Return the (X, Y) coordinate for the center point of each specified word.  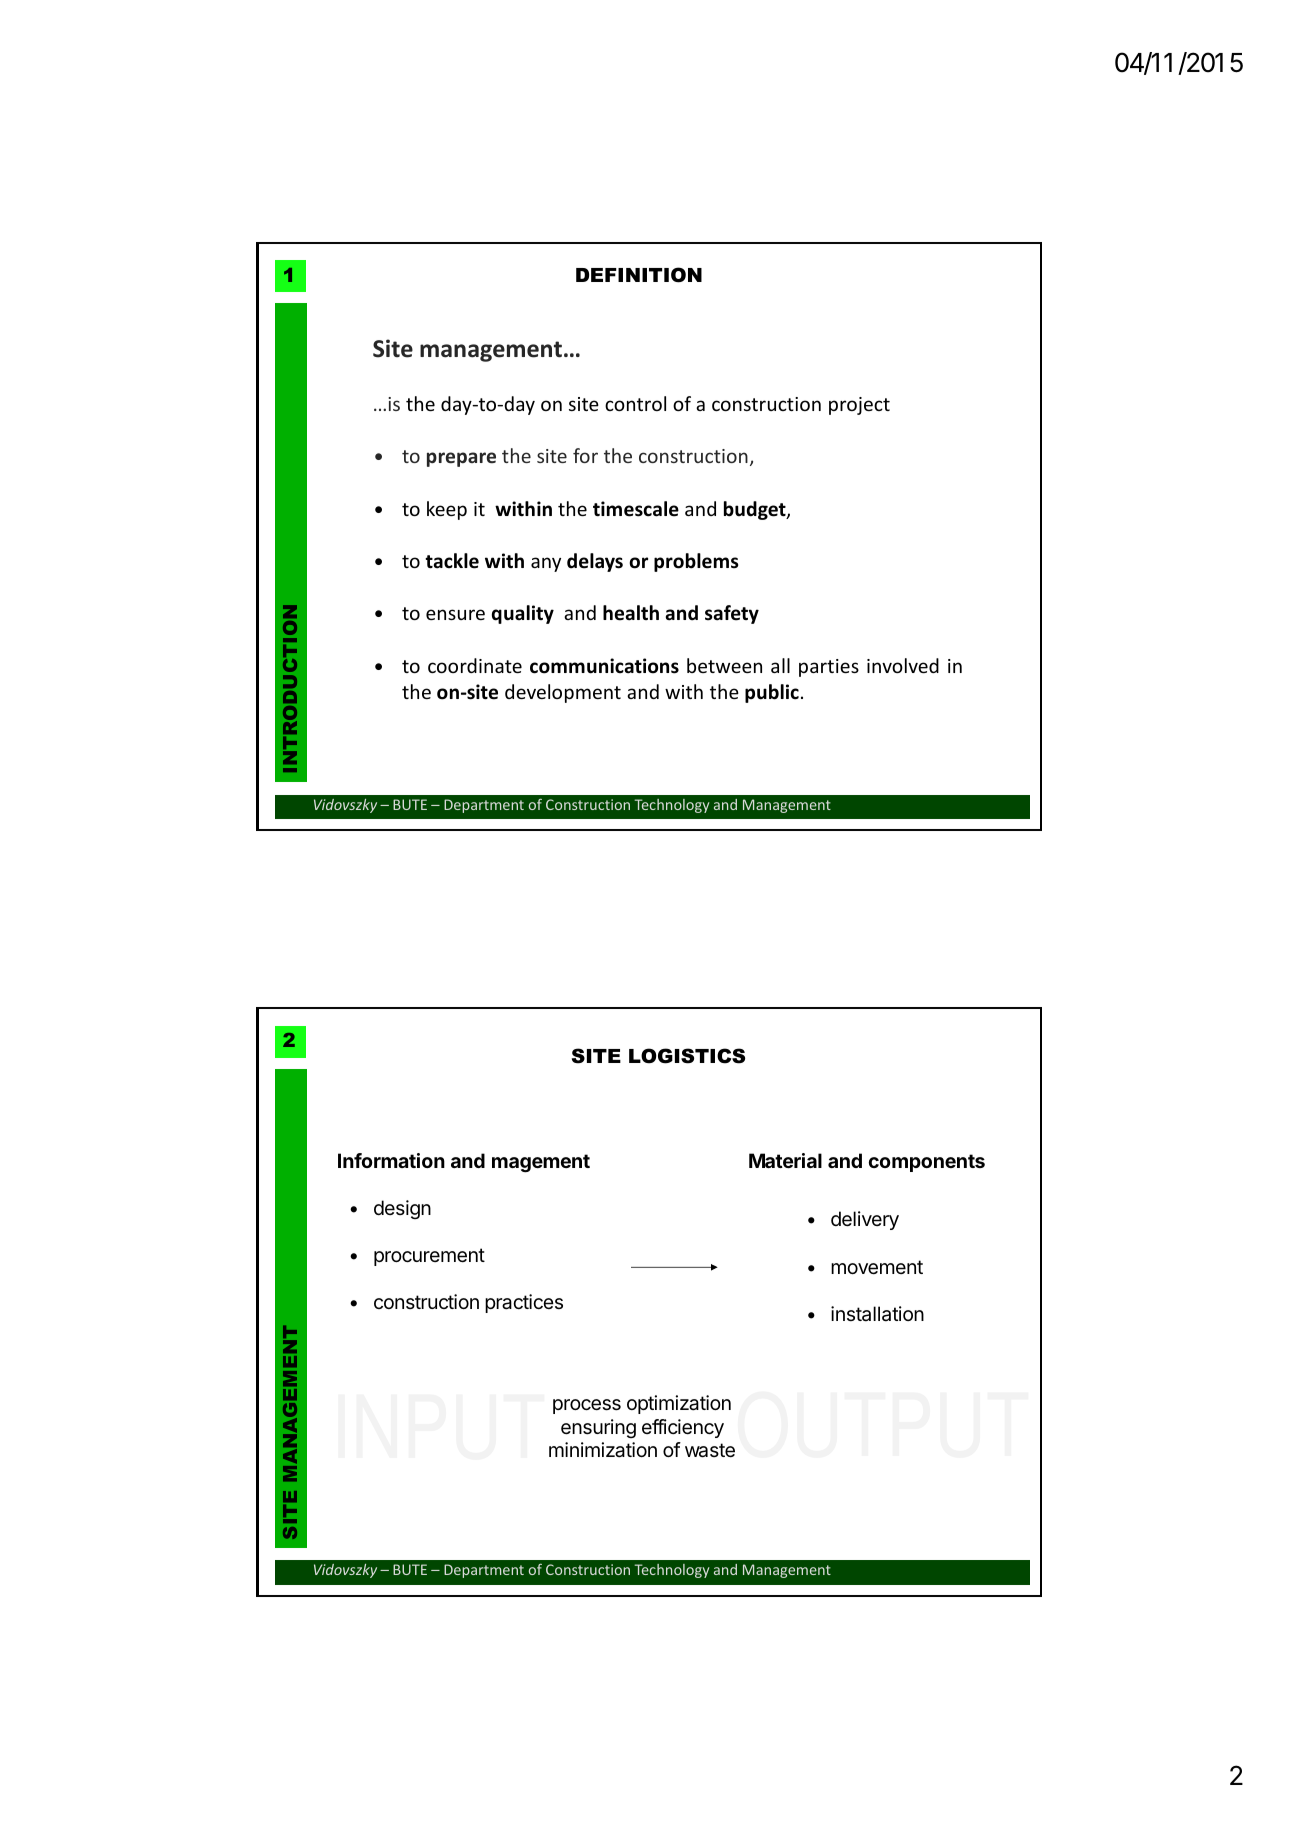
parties (829, 668)
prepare (461, 459)
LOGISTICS (687, 1056)
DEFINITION (639, 275)
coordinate (475, 665)
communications (604, 666)
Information (391, 1160)
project (859, 406)
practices (524, 1303)
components (927, 1163)
